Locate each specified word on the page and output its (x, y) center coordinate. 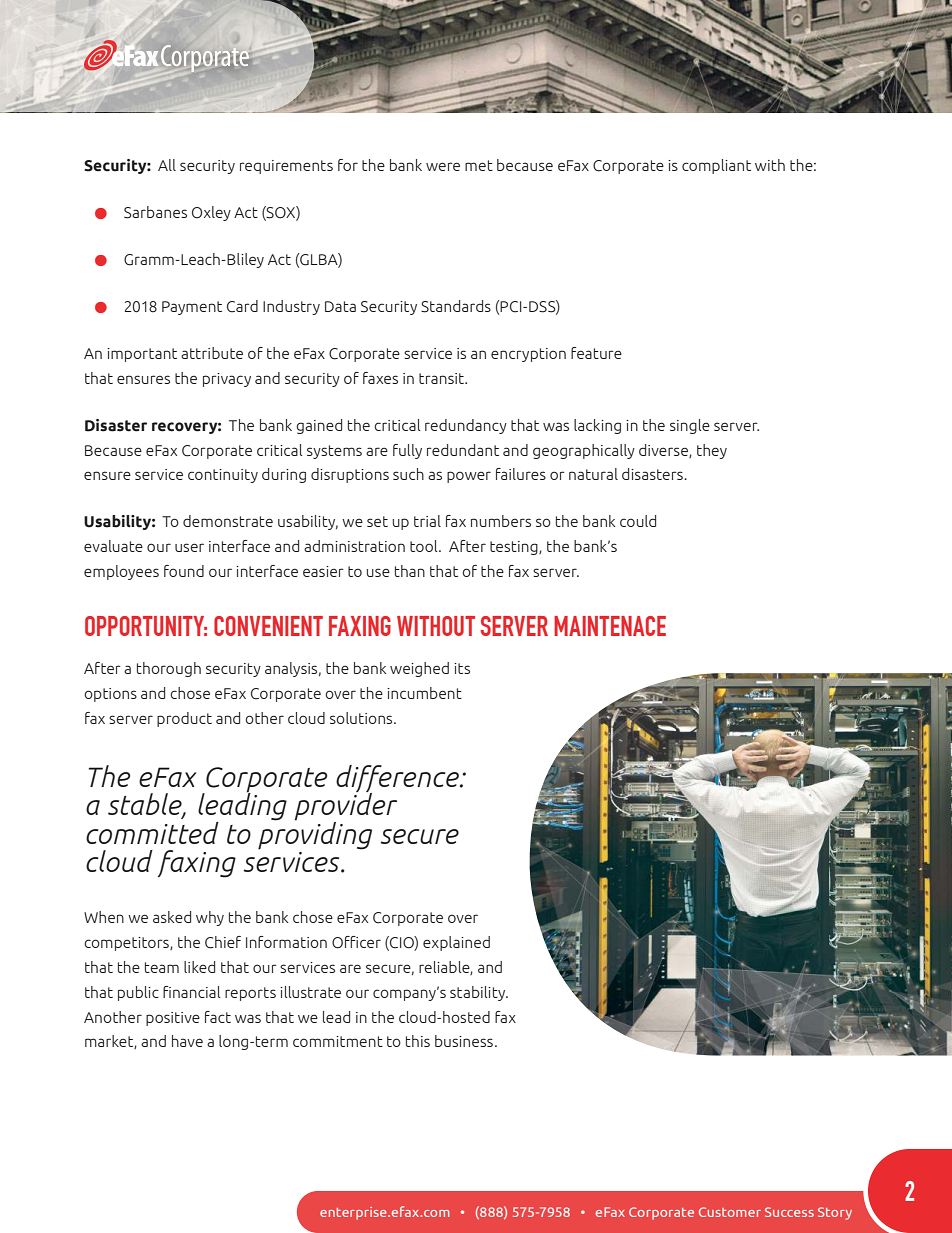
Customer (730, 1212)
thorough (169, 669)
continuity (223, 476)
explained (456, 943)
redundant (463, 450)
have (187, 1041)
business (465, 1041)
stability (479, 993)
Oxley (211, 213)
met (479, 165)
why (210, 918)
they (712, 451)
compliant (716, 166)
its (462, 668)
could (638, 521)
